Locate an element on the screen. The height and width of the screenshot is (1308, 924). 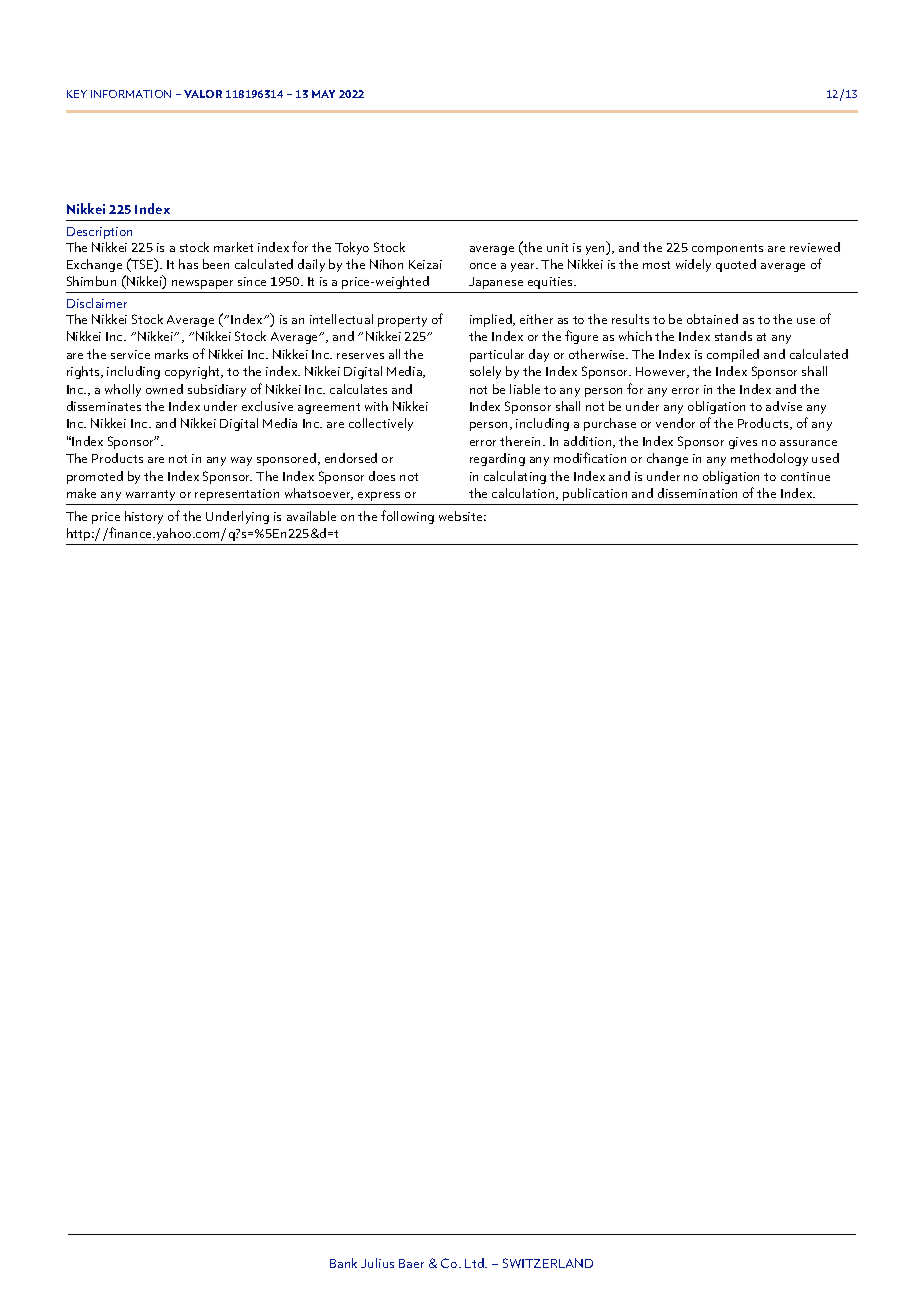
INFORMATION is located at coordinates (131, 94).
